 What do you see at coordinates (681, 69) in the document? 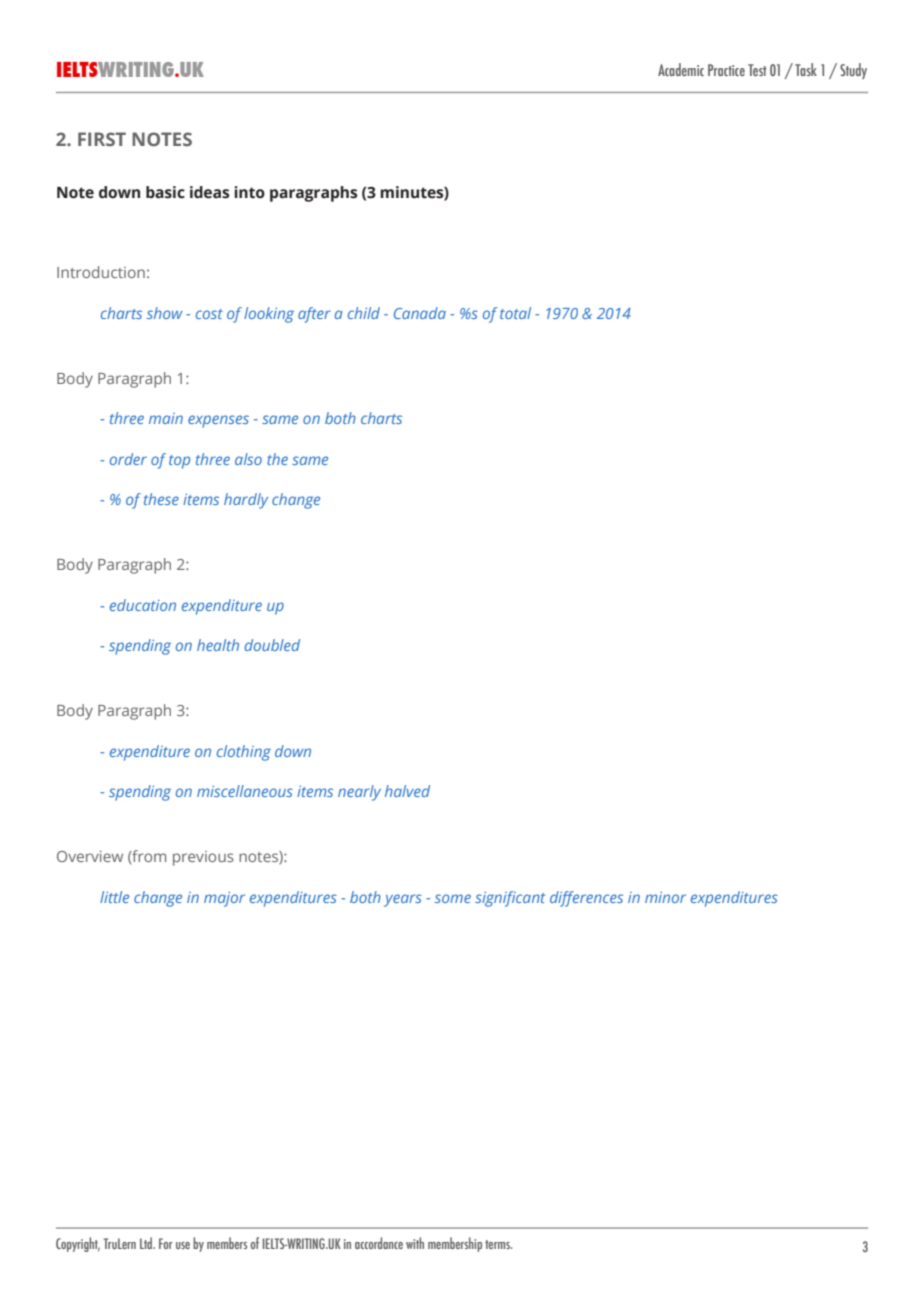
I see `Academic` at bounding box center [681, 69].
